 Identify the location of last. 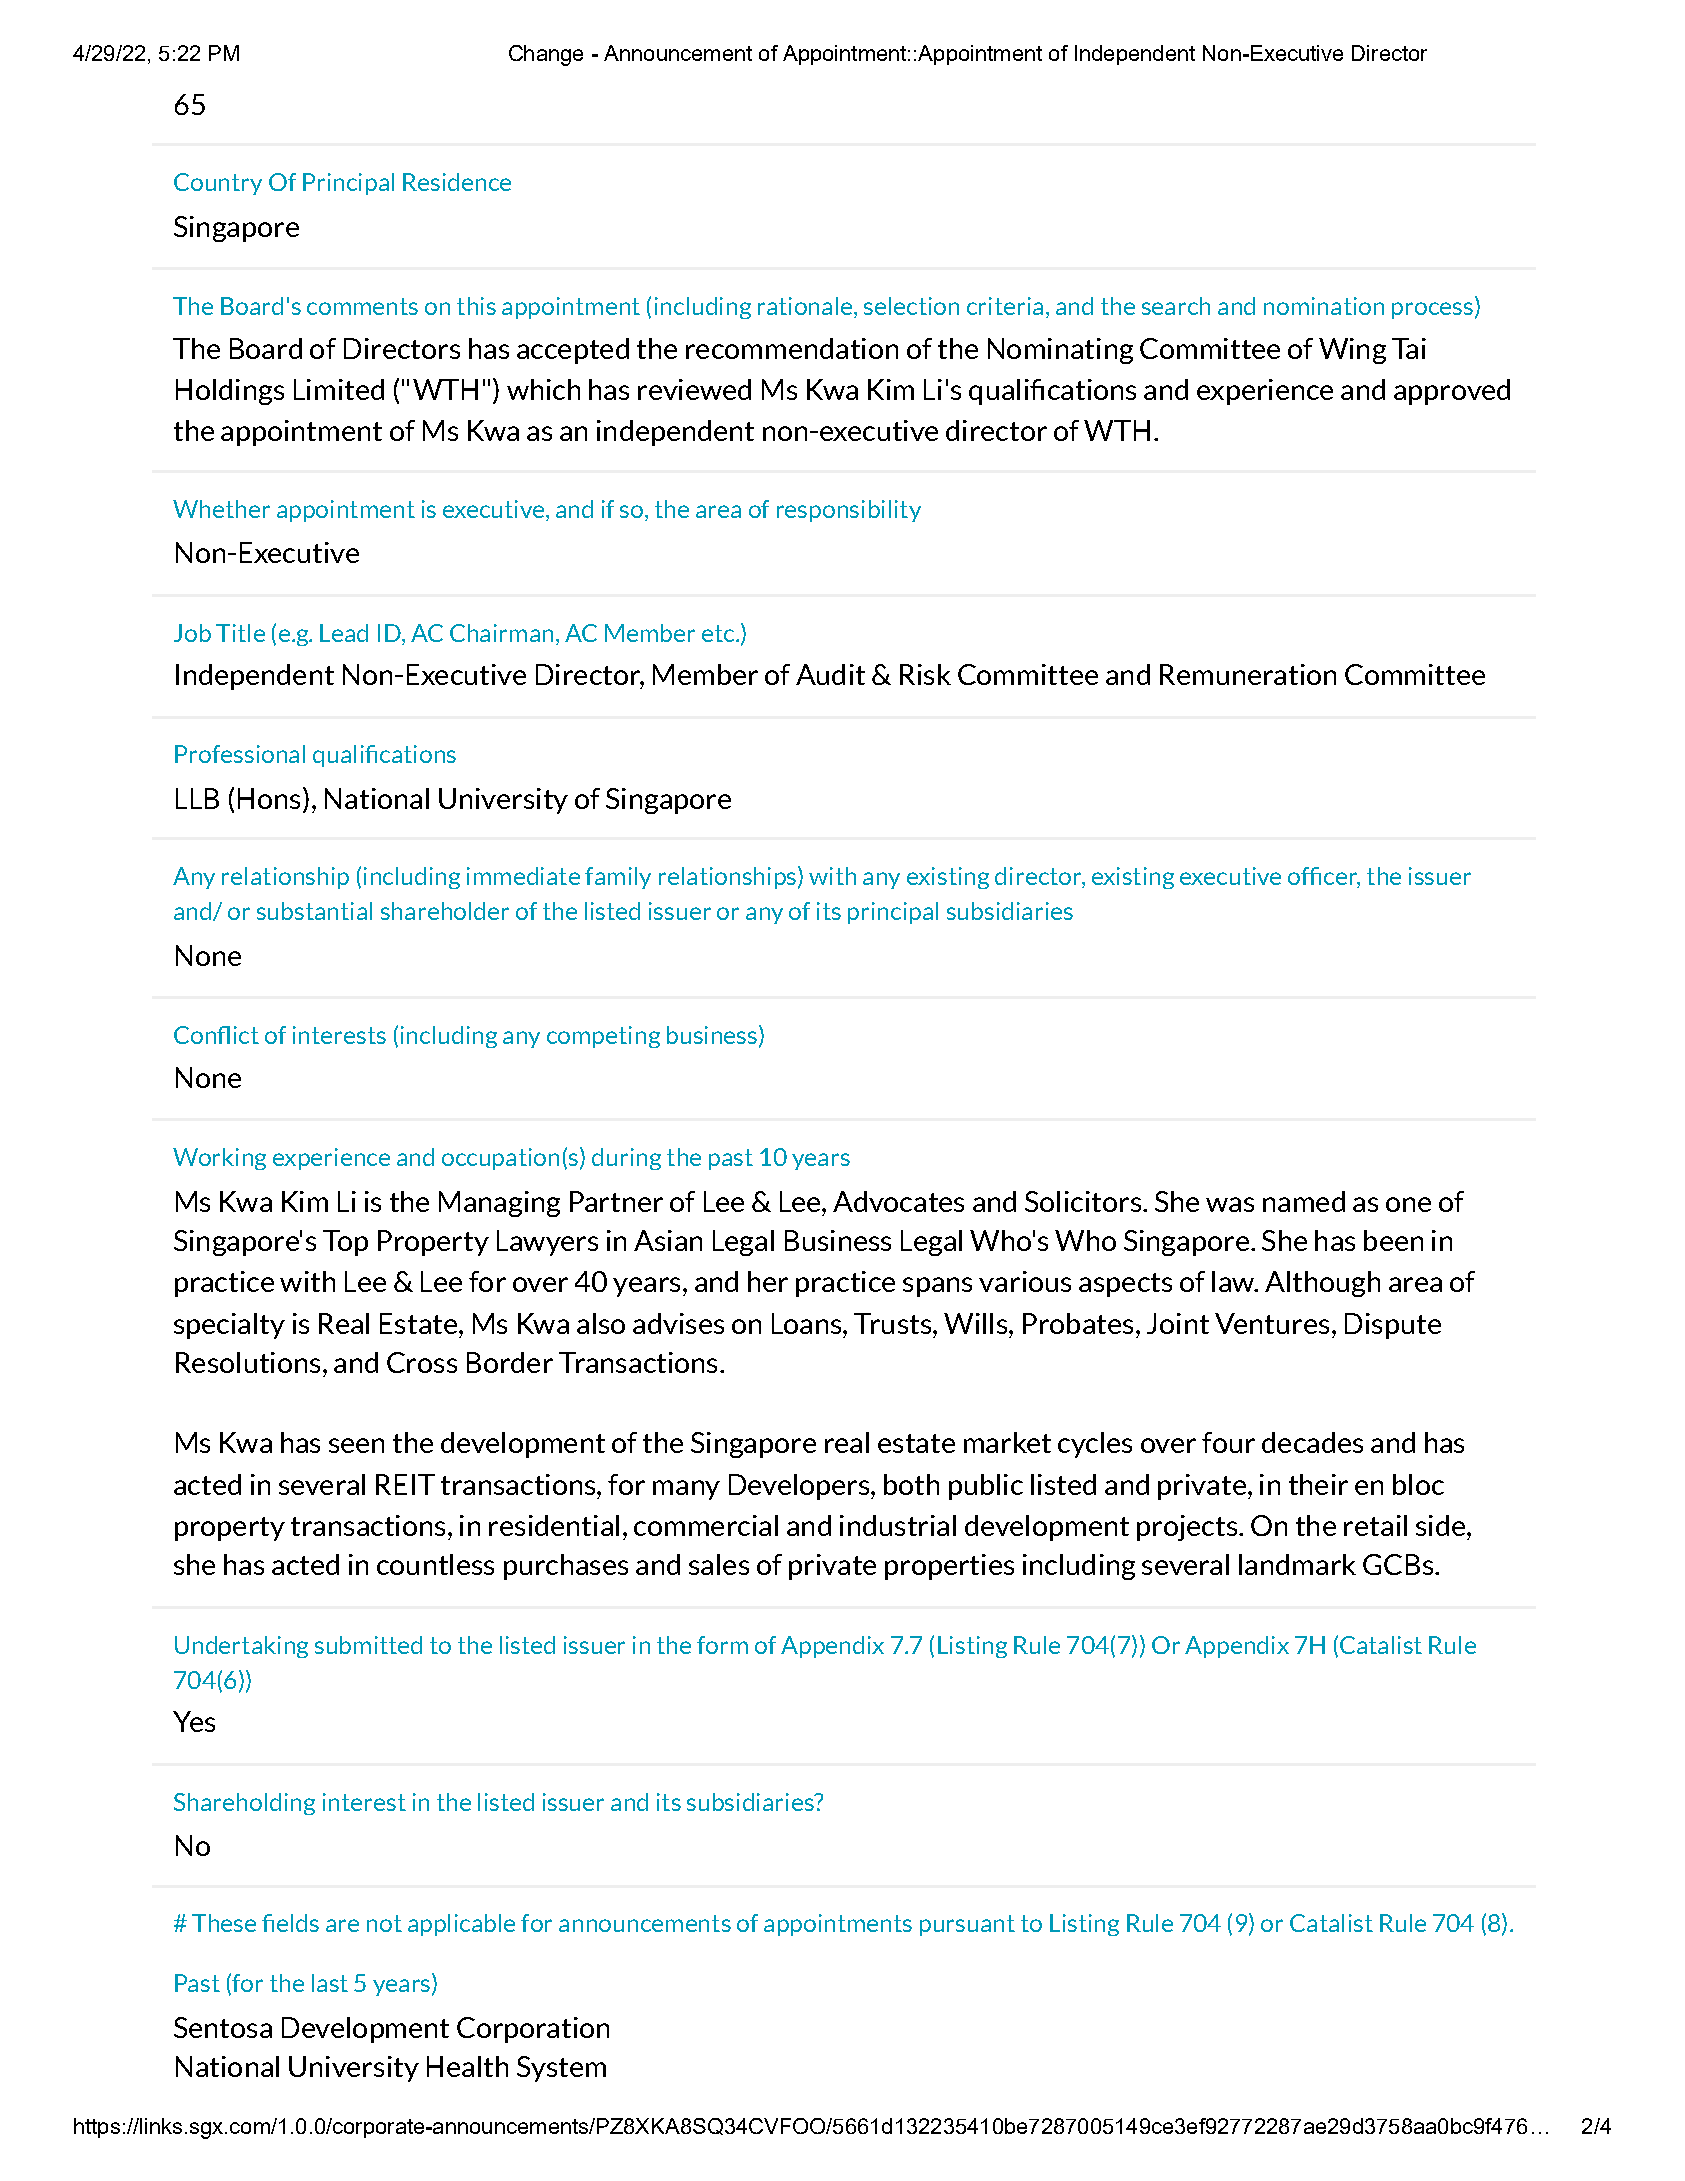
(330, 1983).
